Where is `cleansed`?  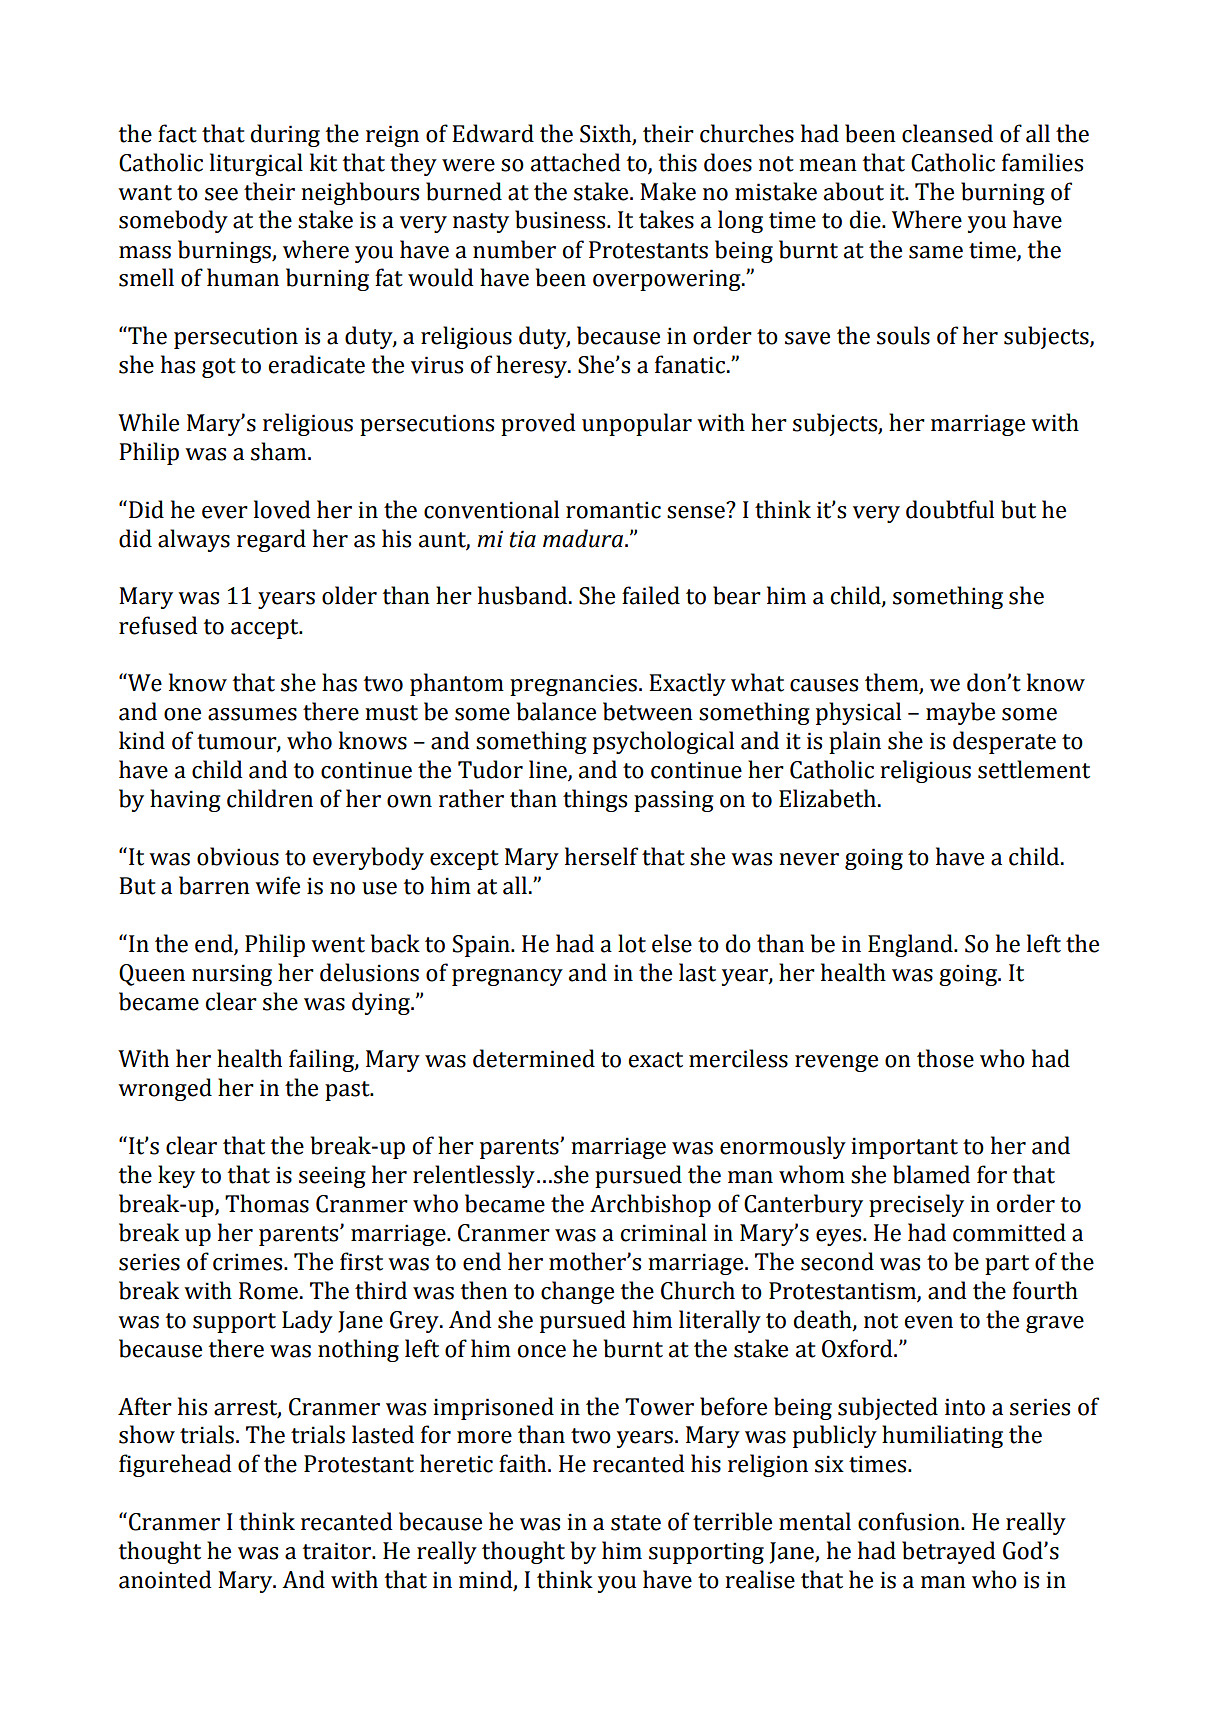 cleansed is located at coordinates (947, 133).
